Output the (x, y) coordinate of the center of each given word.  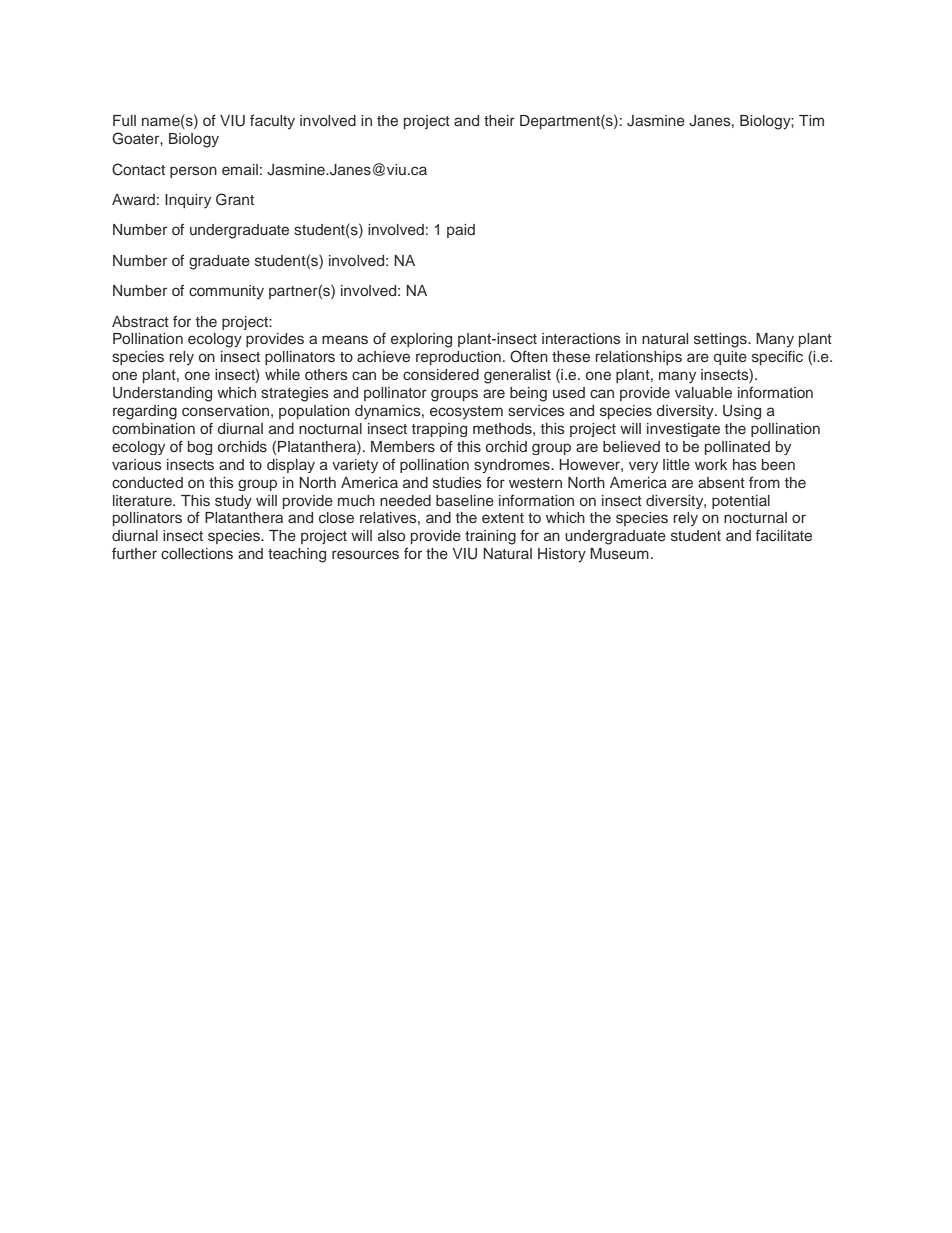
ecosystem (466, 412)
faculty (272, 121)
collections (197, 554)
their (499, 120)
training (490, 537)
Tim (811, 120)
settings (721, 340)
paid (461, 231)
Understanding (162, 394)
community (226, 292)
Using (742, 412)
